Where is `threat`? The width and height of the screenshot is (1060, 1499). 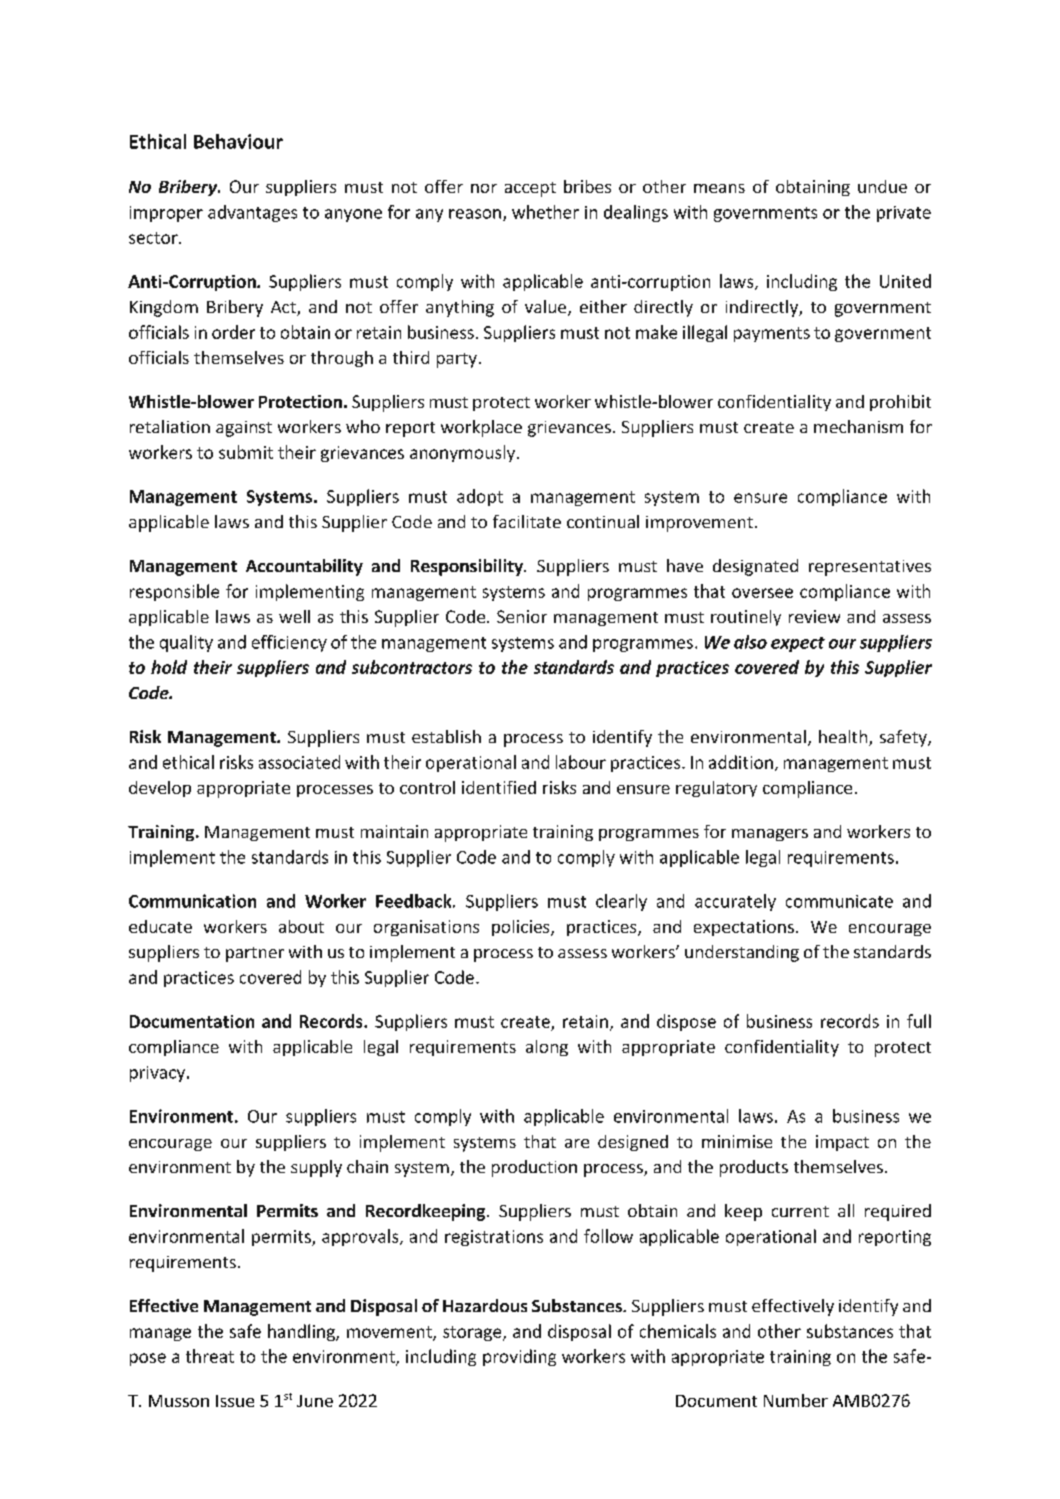 threat is located at coordinates (210, 1356).
